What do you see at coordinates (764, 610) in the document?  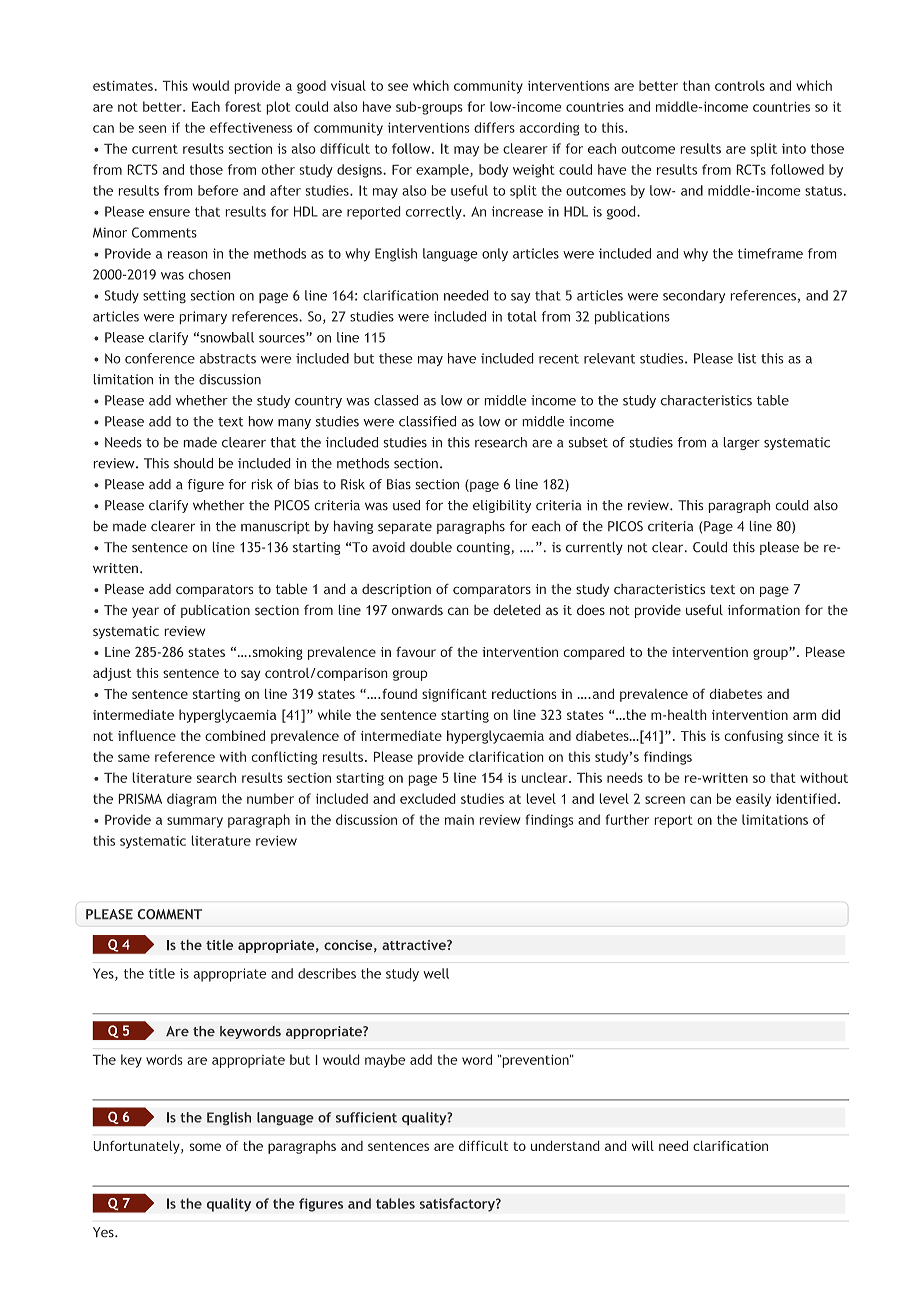 I see `information` at bounding box center [764, 610].
